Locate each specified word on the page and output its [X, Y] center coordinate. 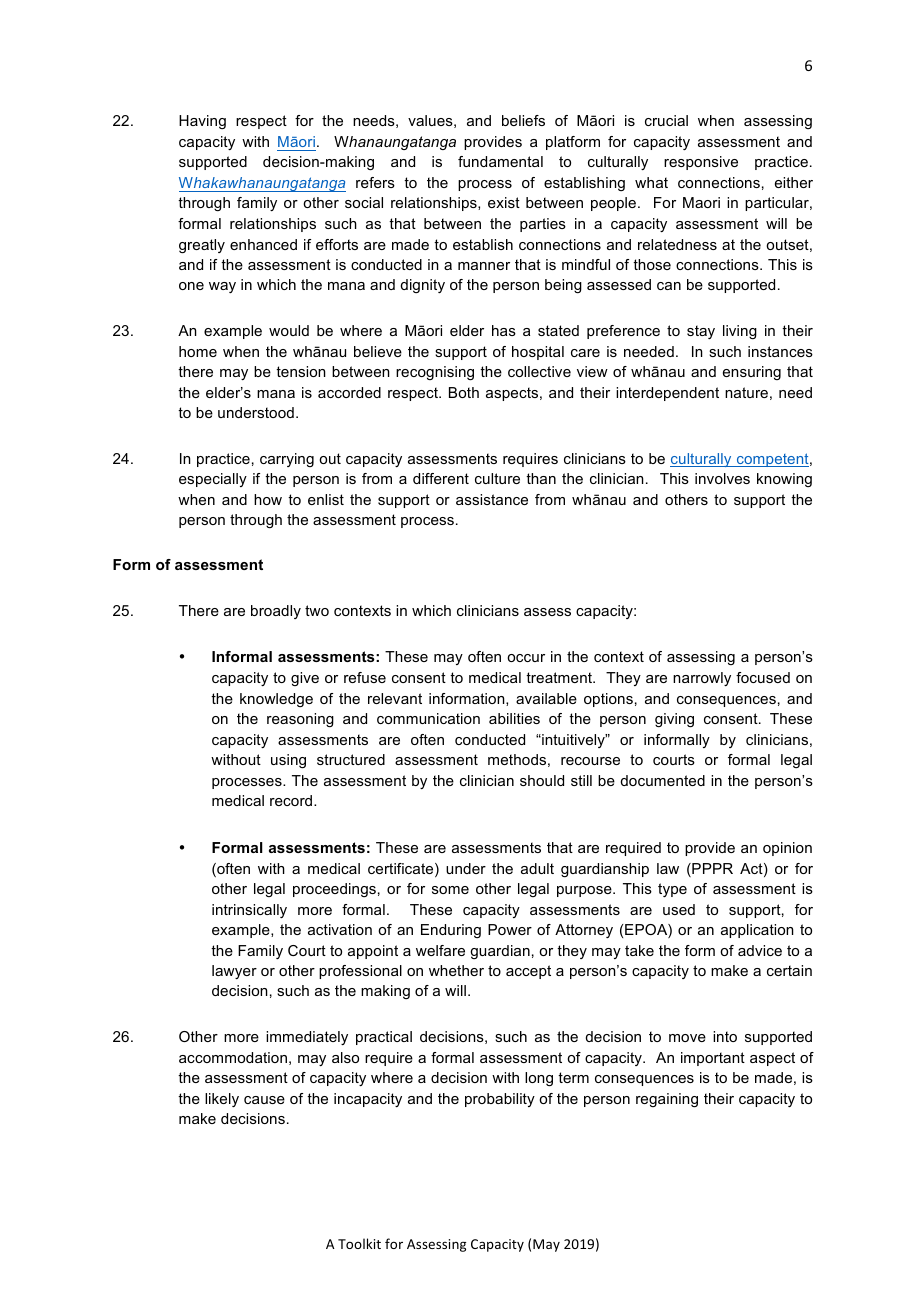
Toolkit [359, 1243]
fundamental [500, 161]
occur [526, 658]
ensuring [752, 373]
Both [464, 392]
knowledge [276, 700]
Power [510, 929]
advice [760, 950]
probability [500, 1100]
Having [202, 122]
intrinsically [249, 911]
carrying [287, 460]
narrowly [702, 679]
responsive [701, 163]
